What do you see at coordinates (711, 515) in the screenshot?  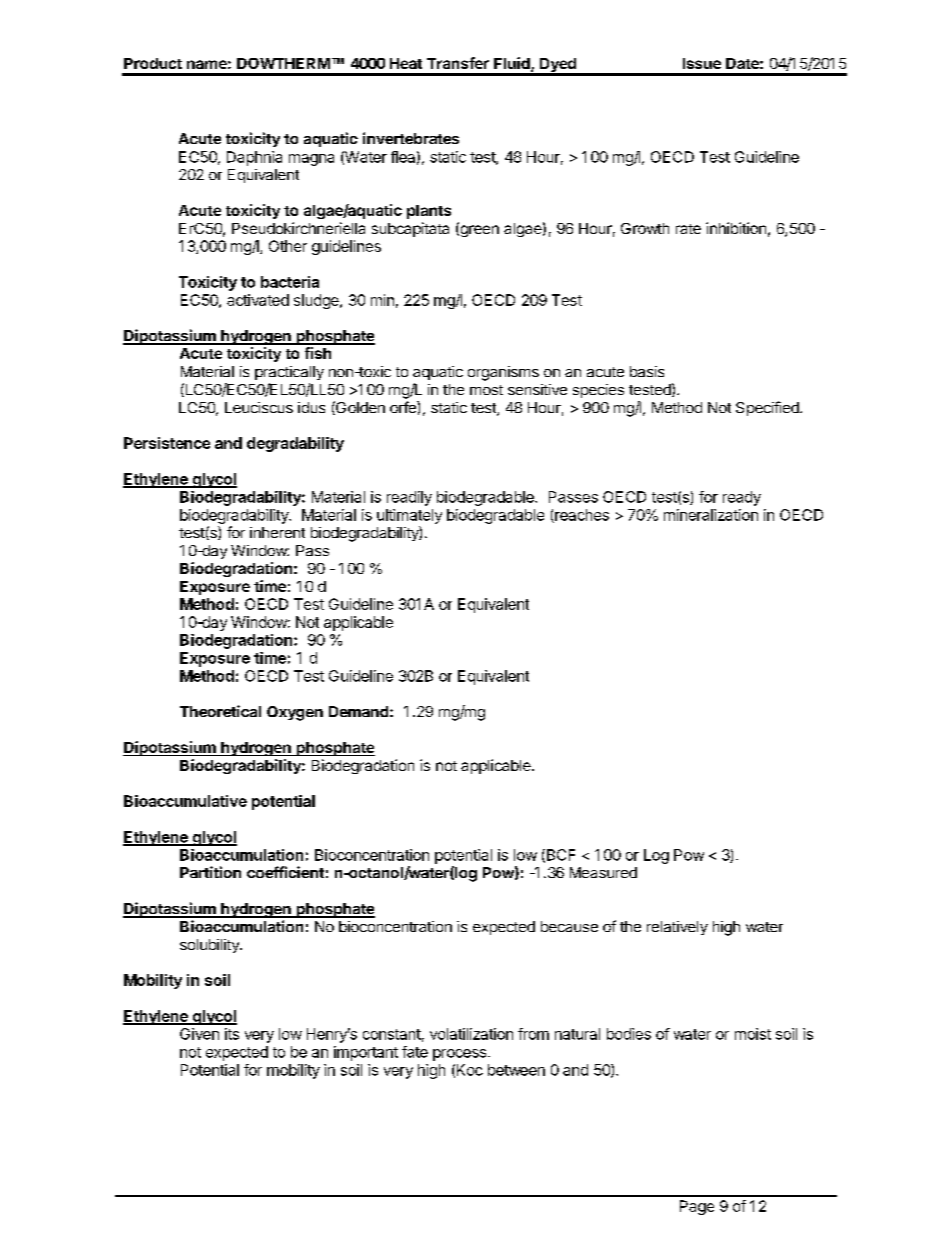 I see `mineralization` at bounding box center [711, 515].
